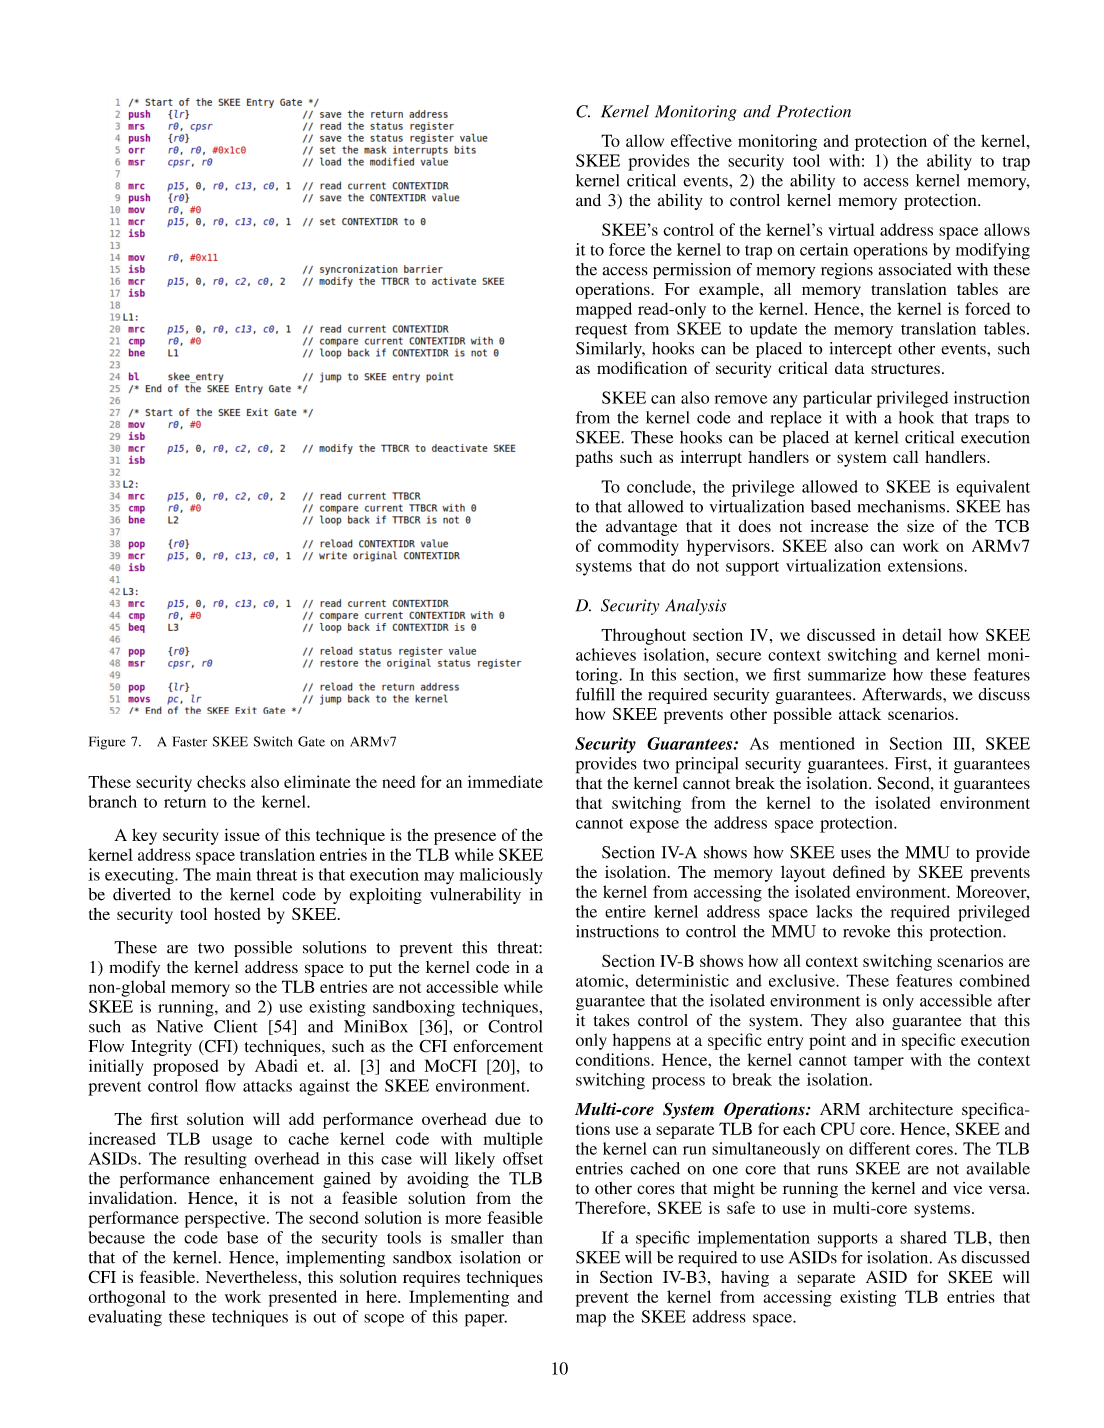 Image resolution: width=1104 pixels, height=1428 pixels. What do you see at coordinates (905, 369) in the document?
I see `structures` at bounding box center [905, 369].
